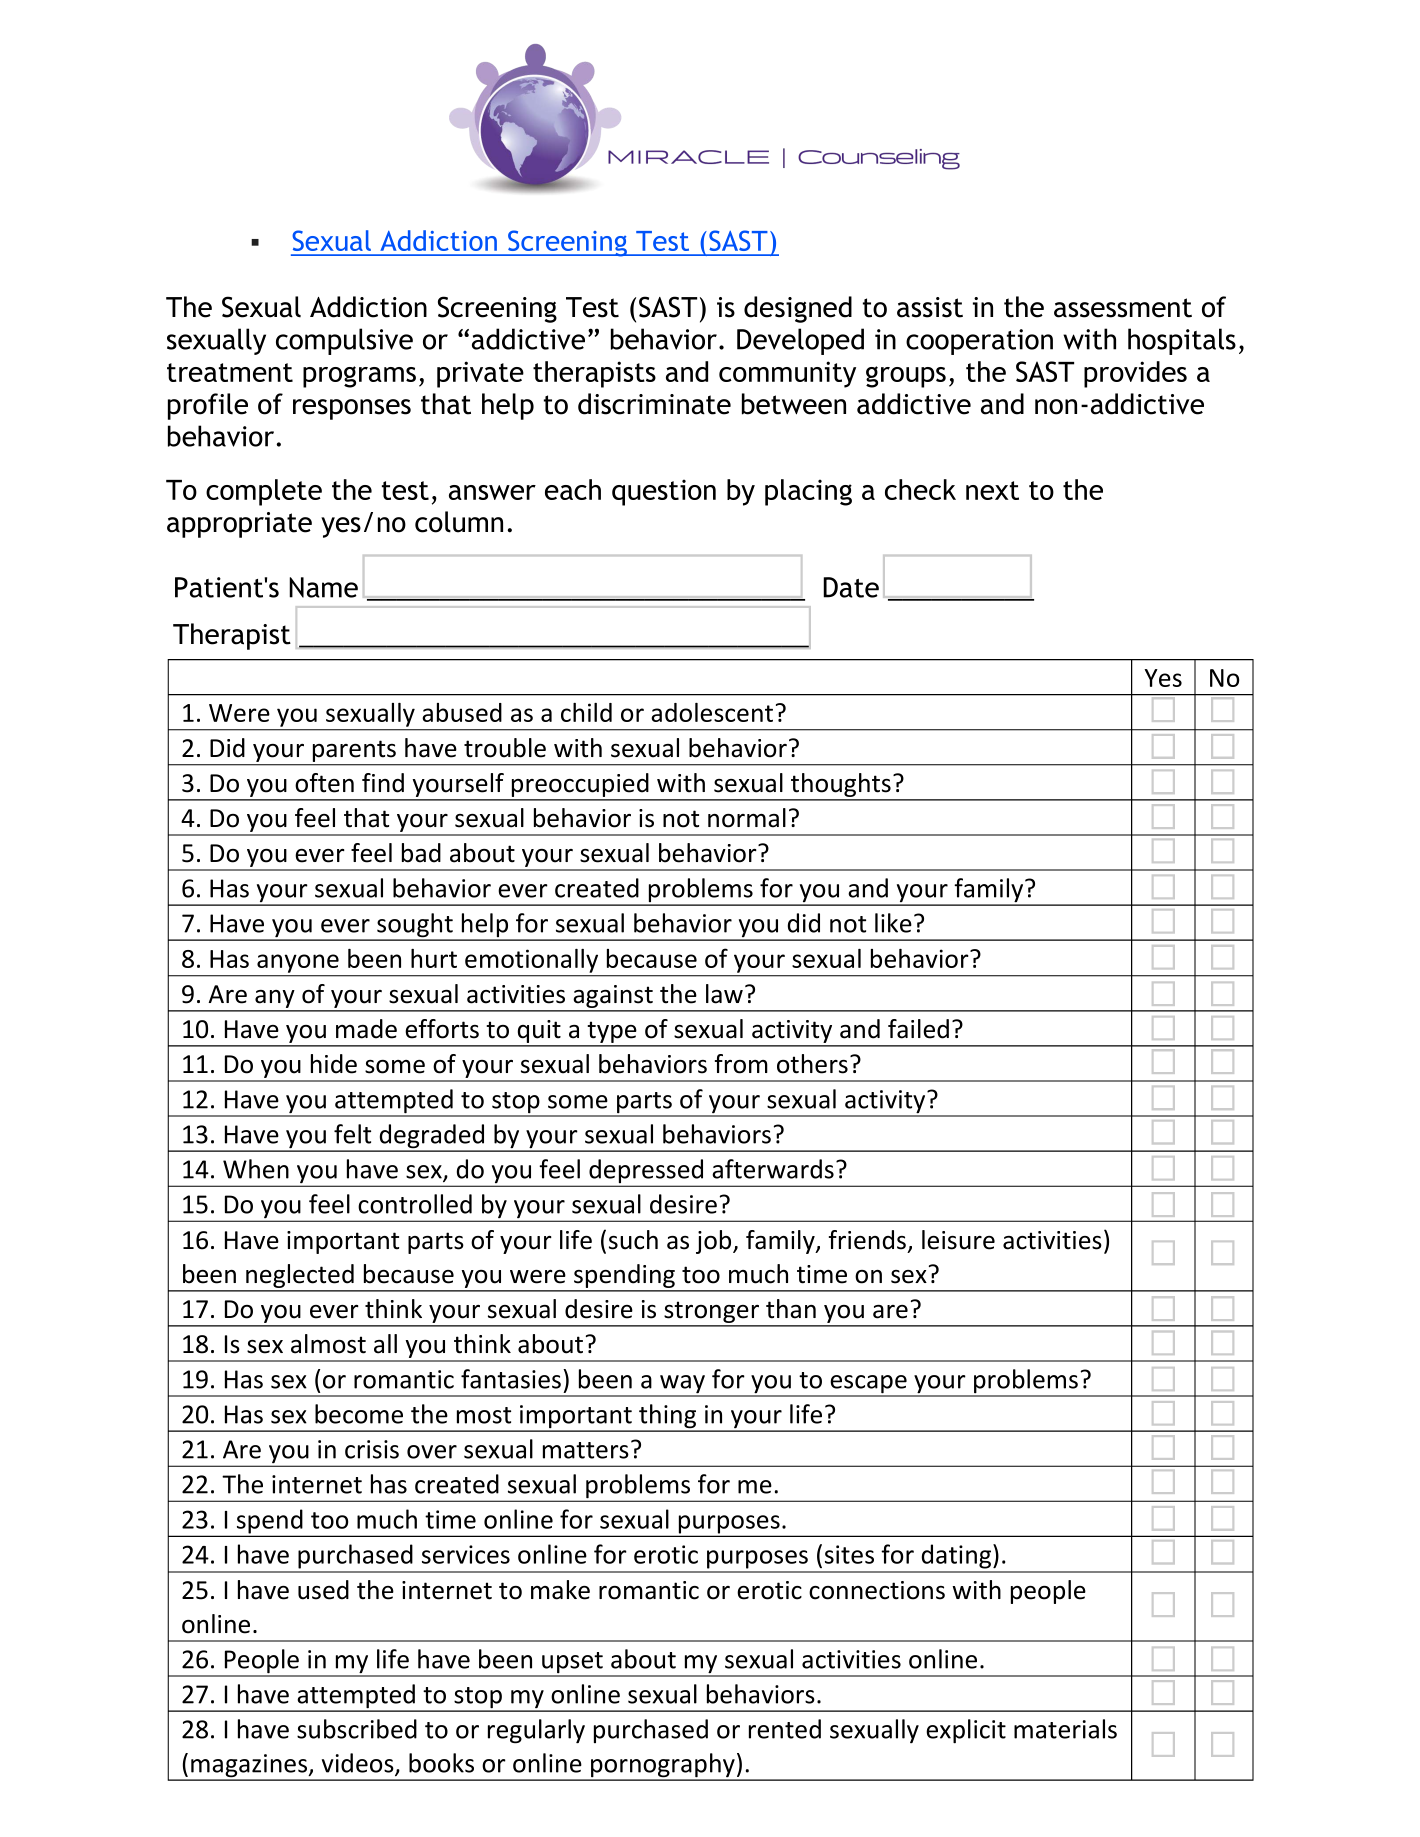  Describe the element at coordinates (415, 1204) in the screenshot. I see `controlled` at that location.
